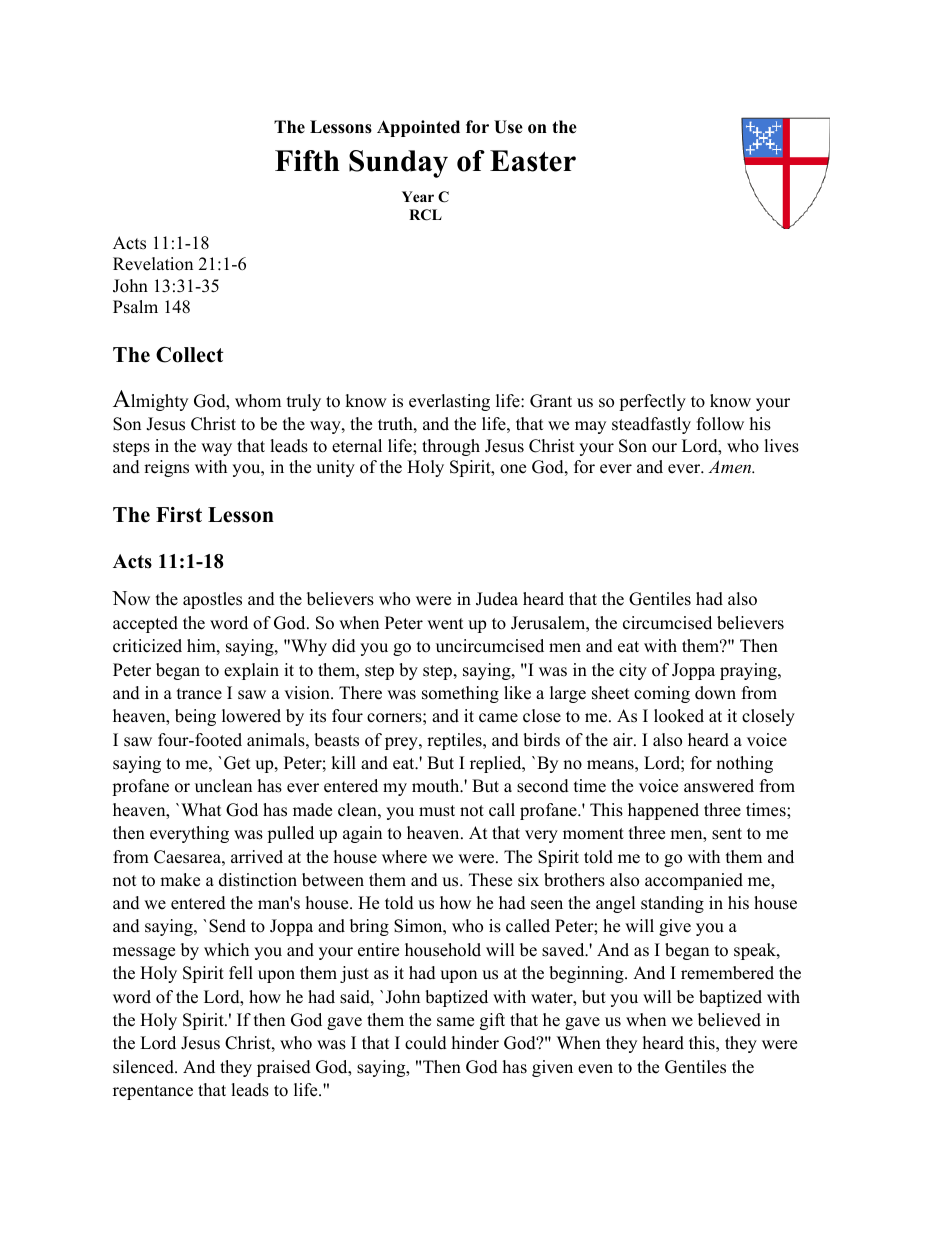  What do you see at coordinates (418, 128) in the screenshot?
I see `Appointed` at bounding box center [418, 128].
